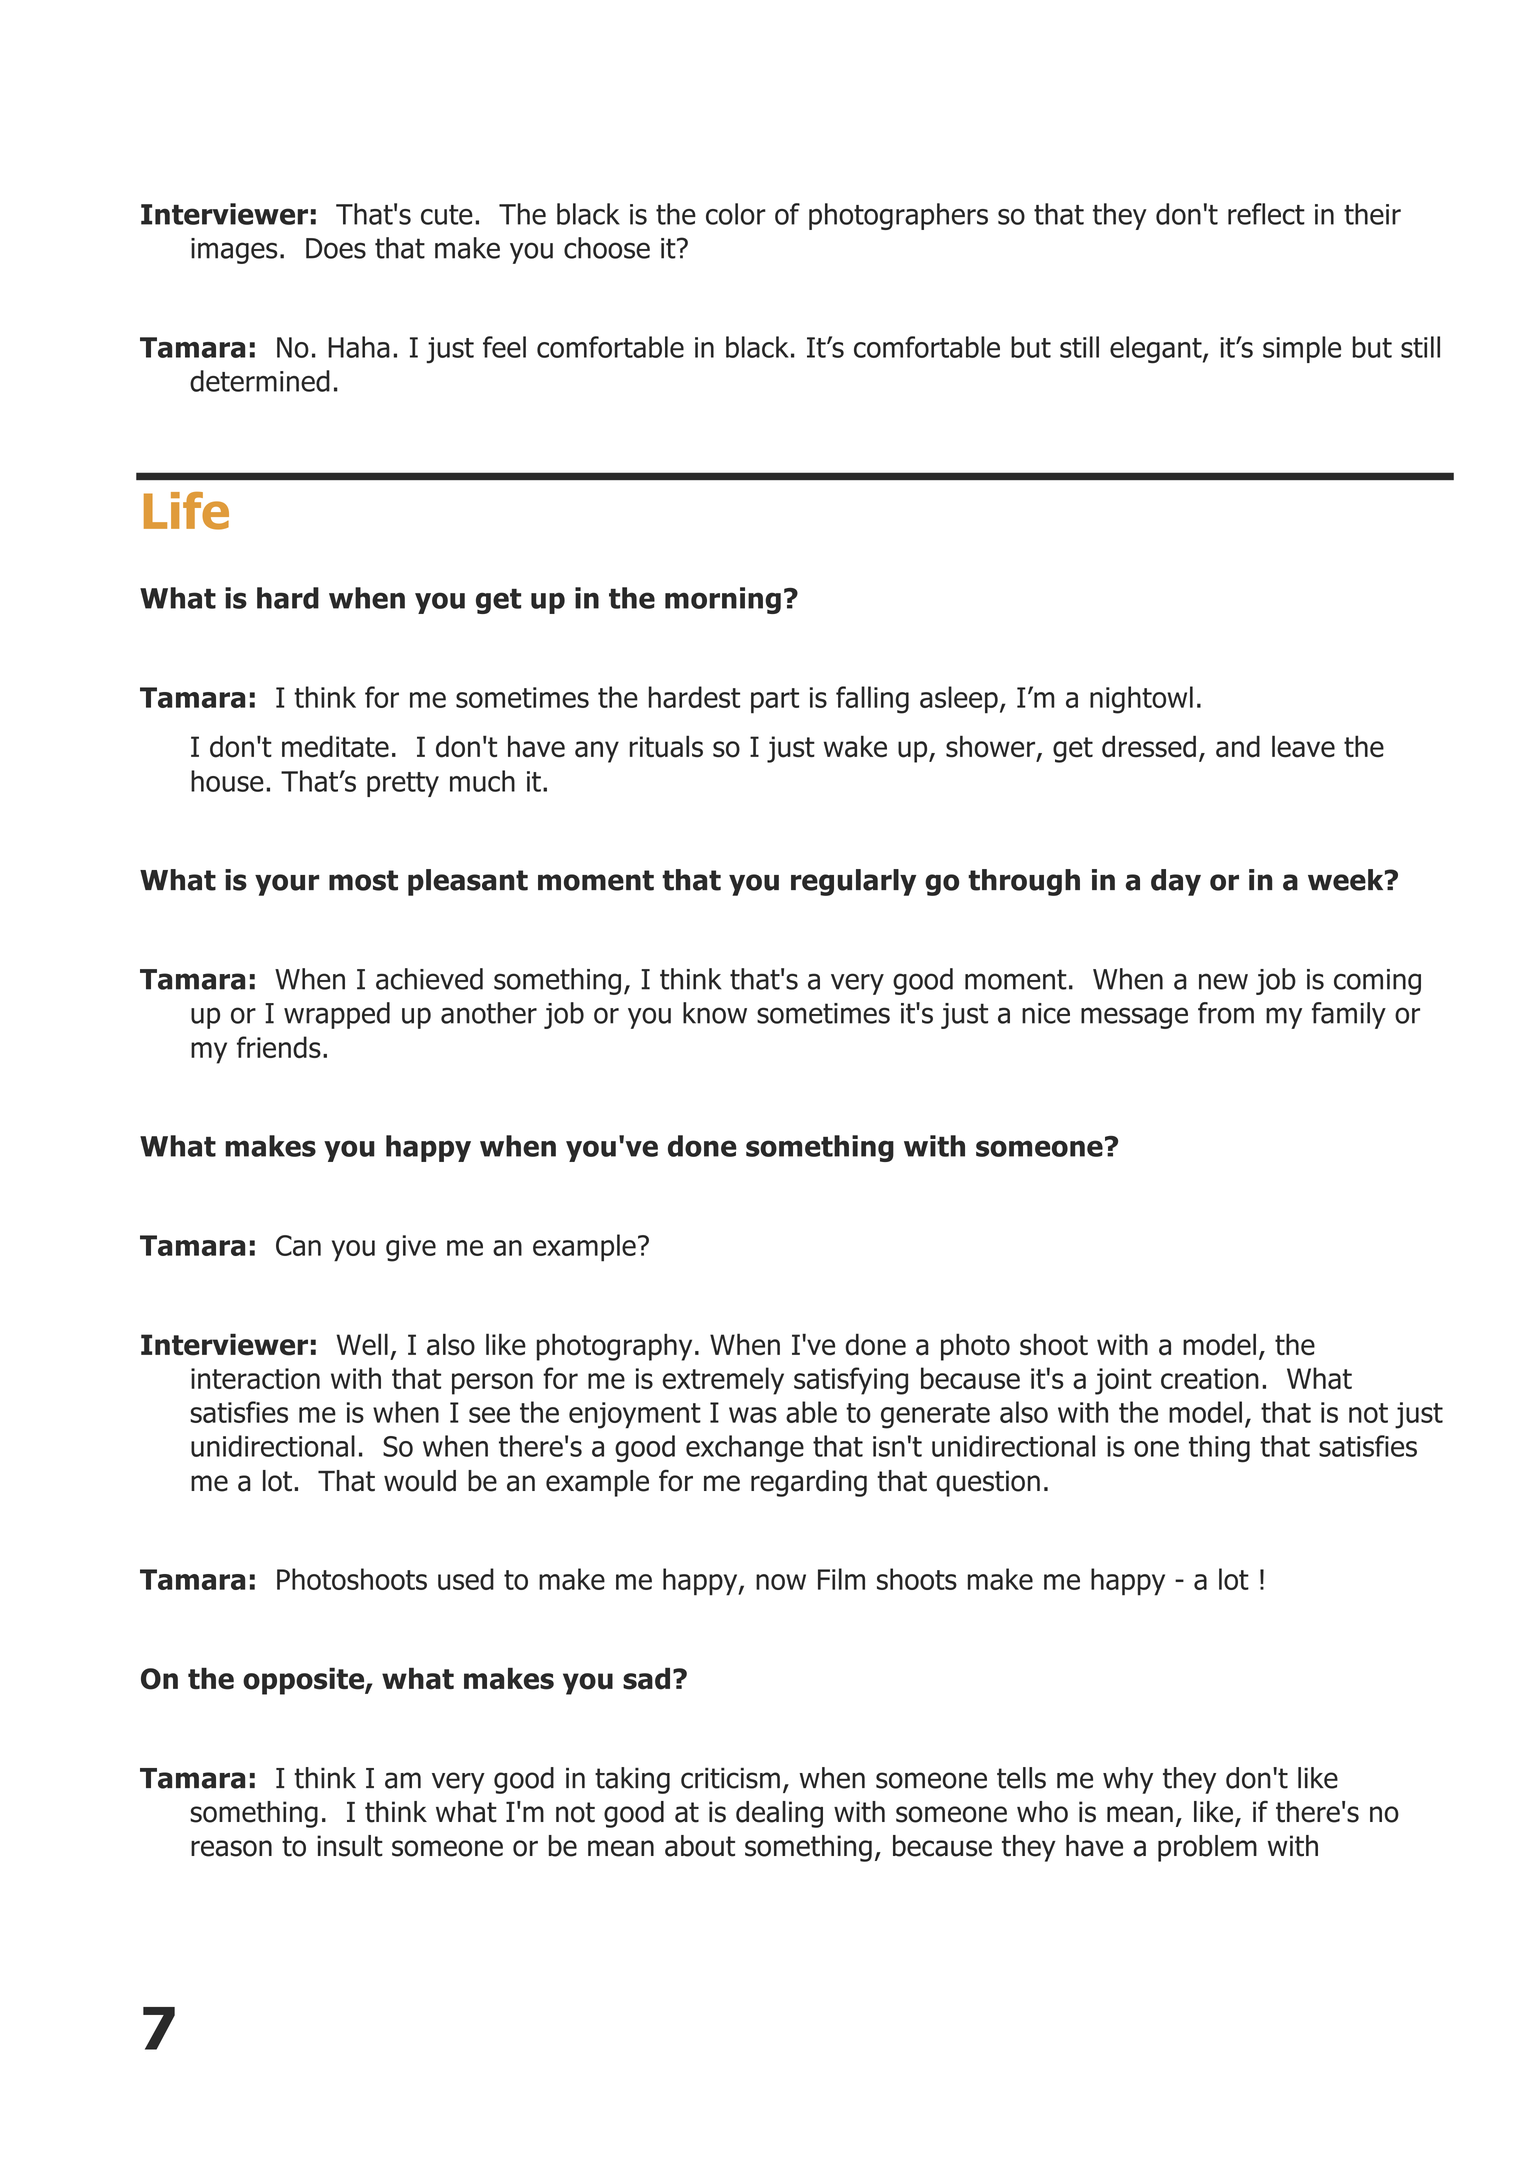  What do you see at coordinates (336, 248) in the image?
I see `Does` at bounding box center [336, 248].
